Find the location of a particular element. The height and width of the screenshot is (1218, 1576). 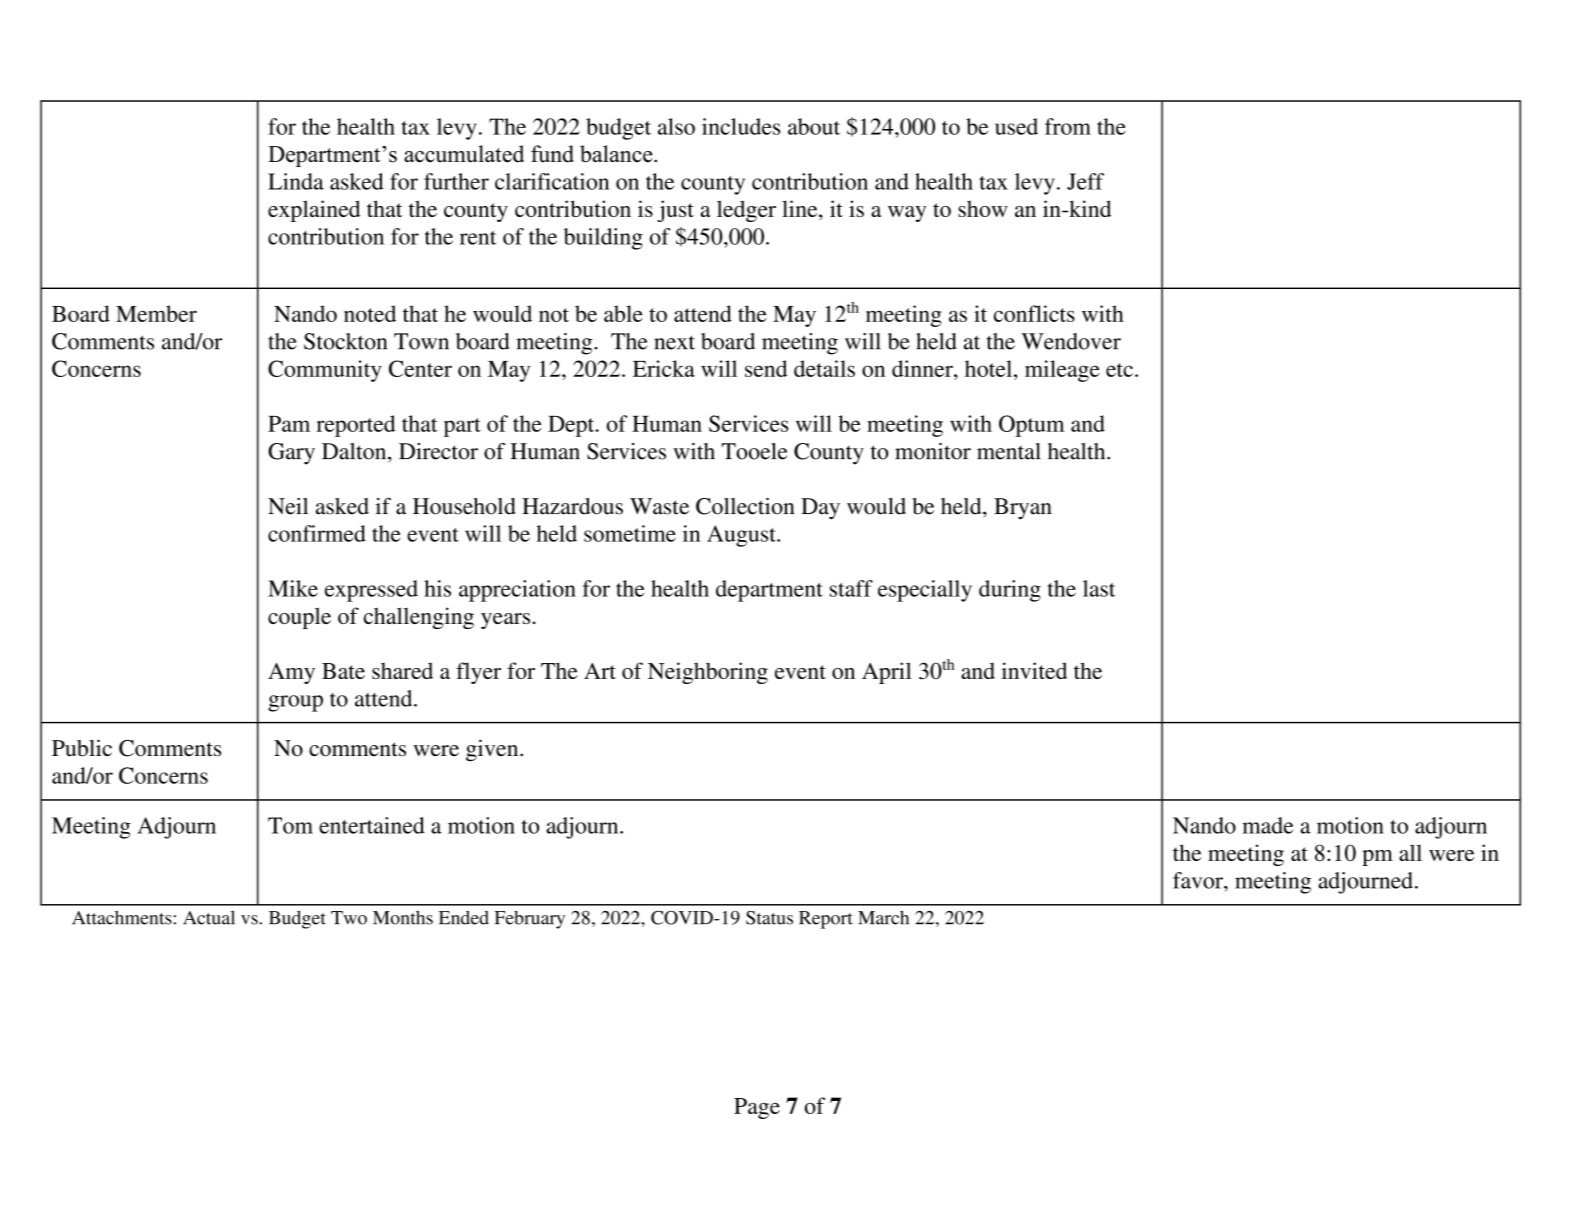

balance is located at coordinates (617, 154).
